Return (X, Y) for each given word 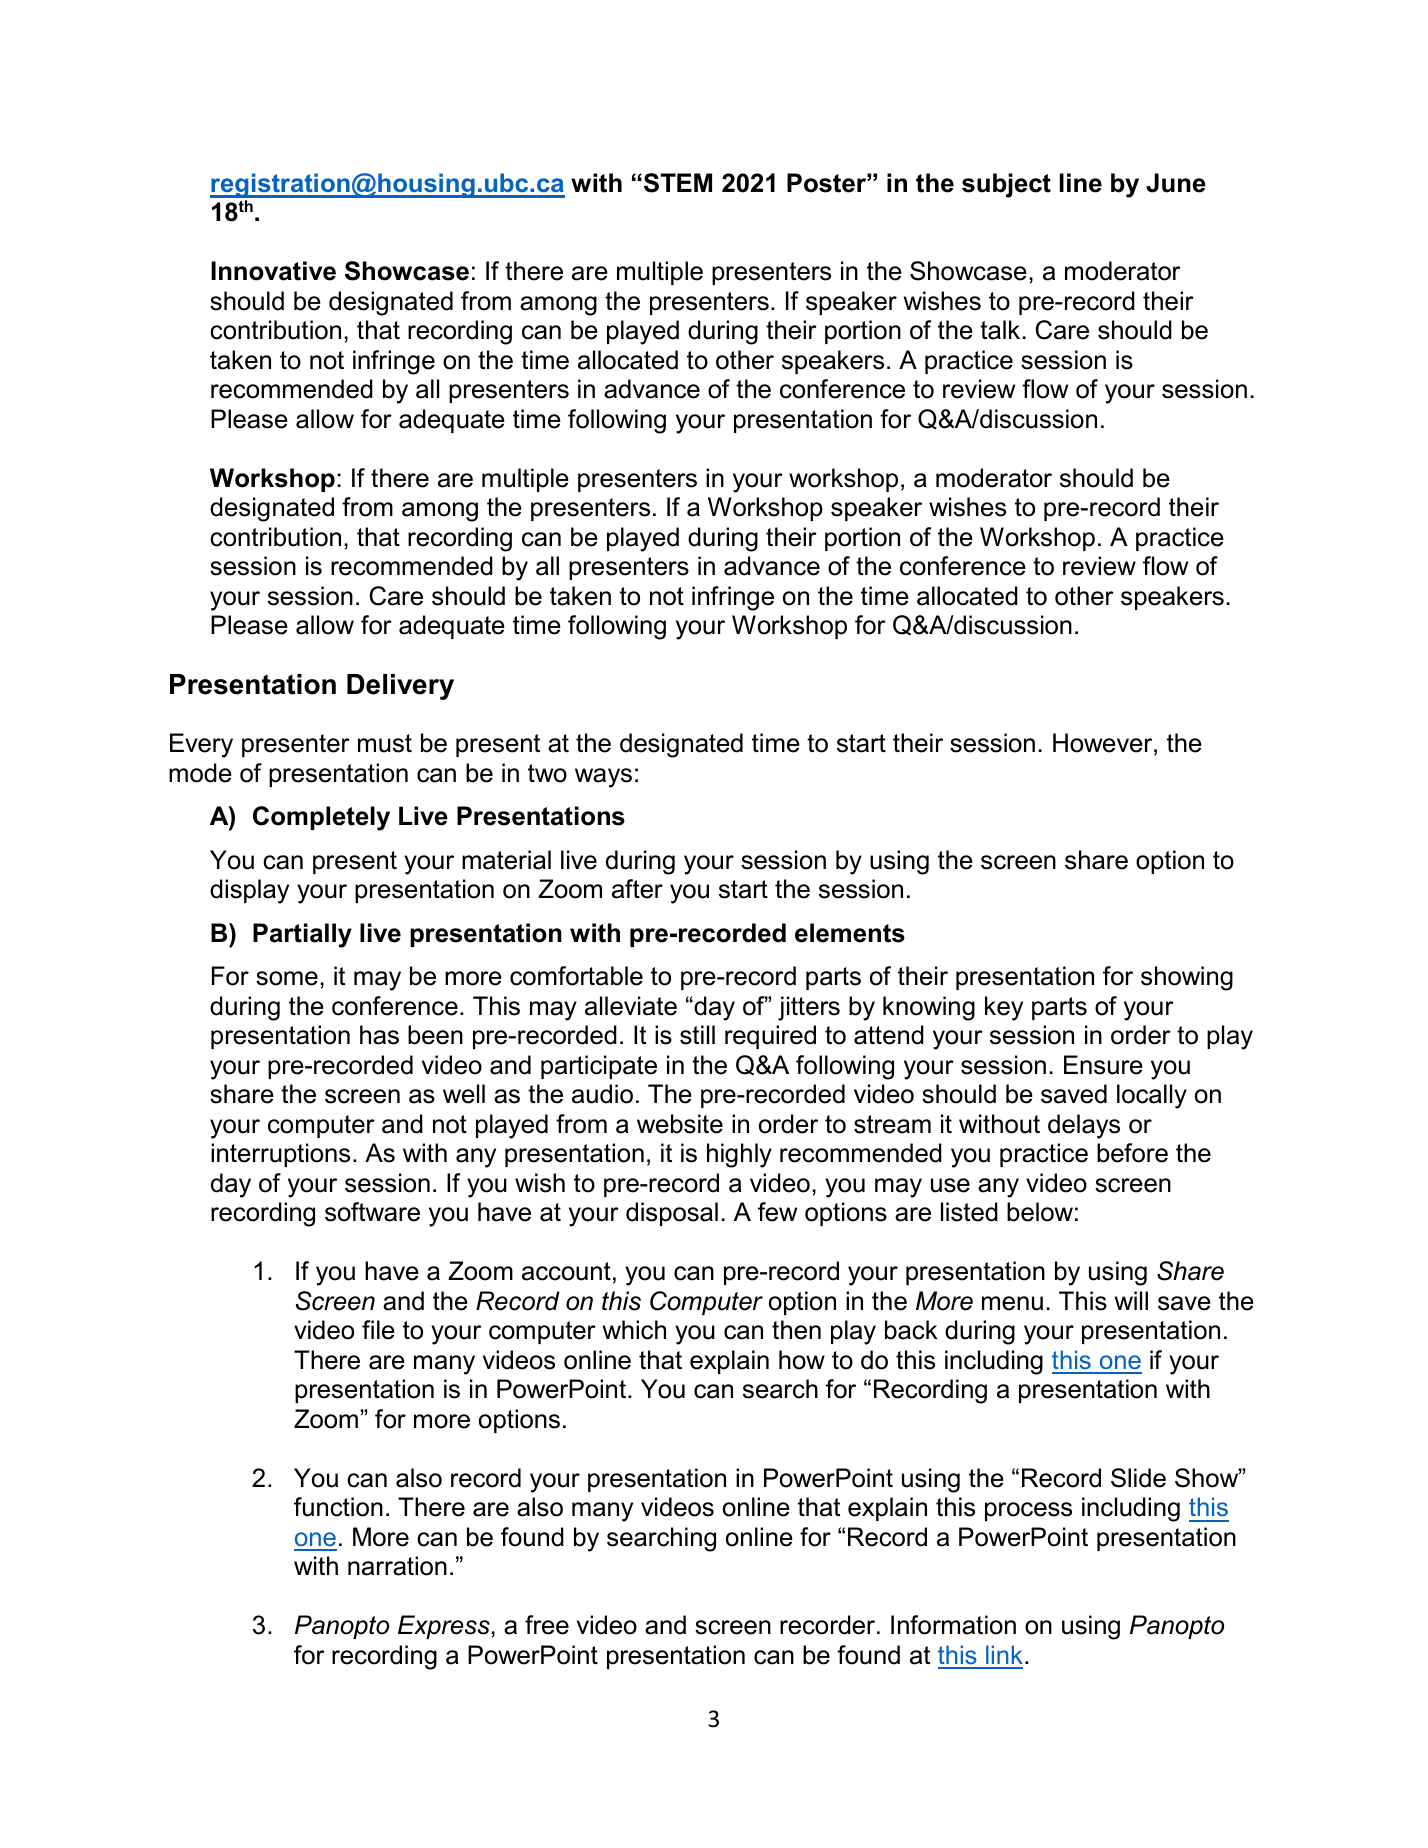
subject (1006, 185)
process (1028, 1511)
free (547, 1625)
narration (397, 1566)
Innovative (273, 271)
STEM (678, 183)
